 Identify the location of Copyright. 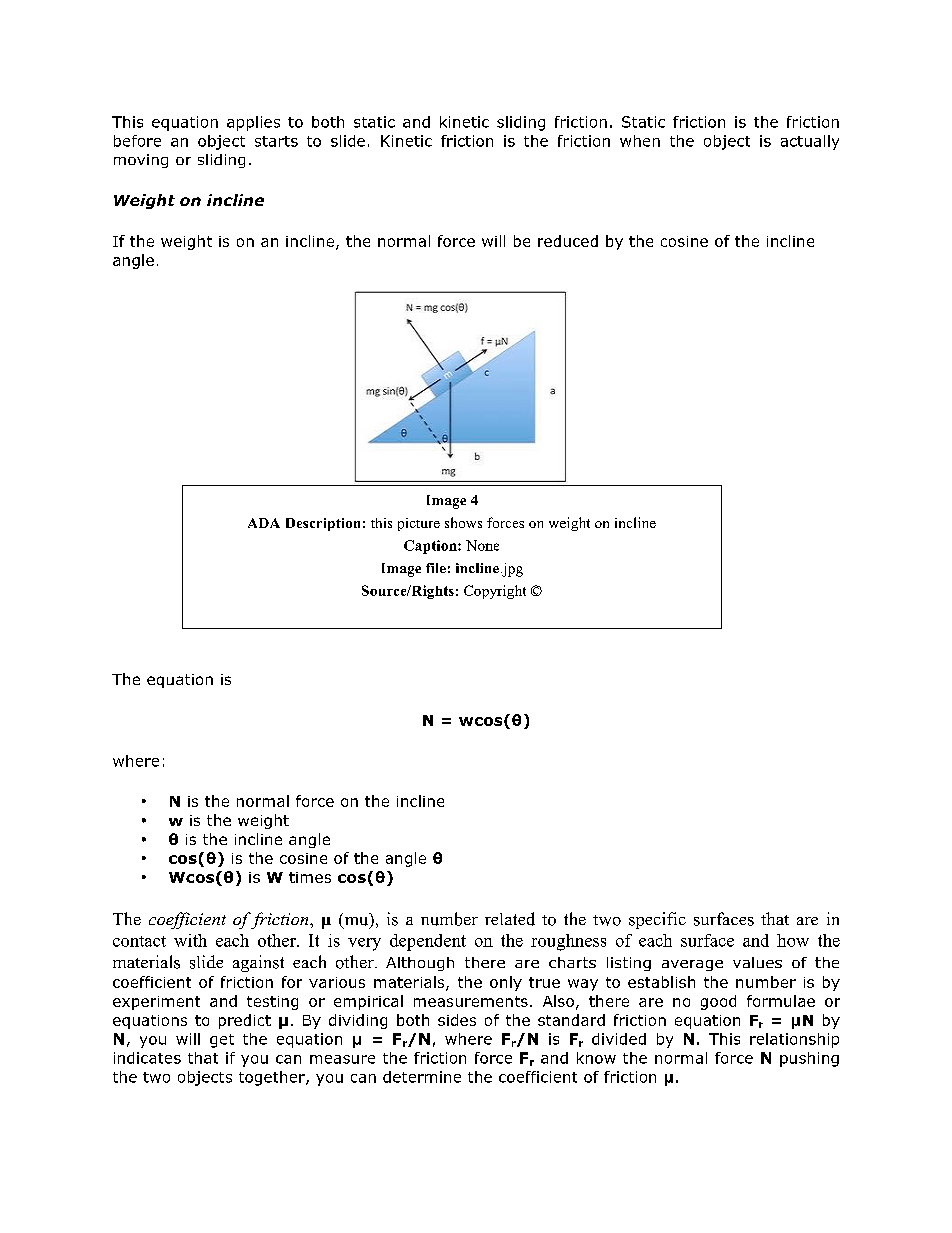
(495, 592).
